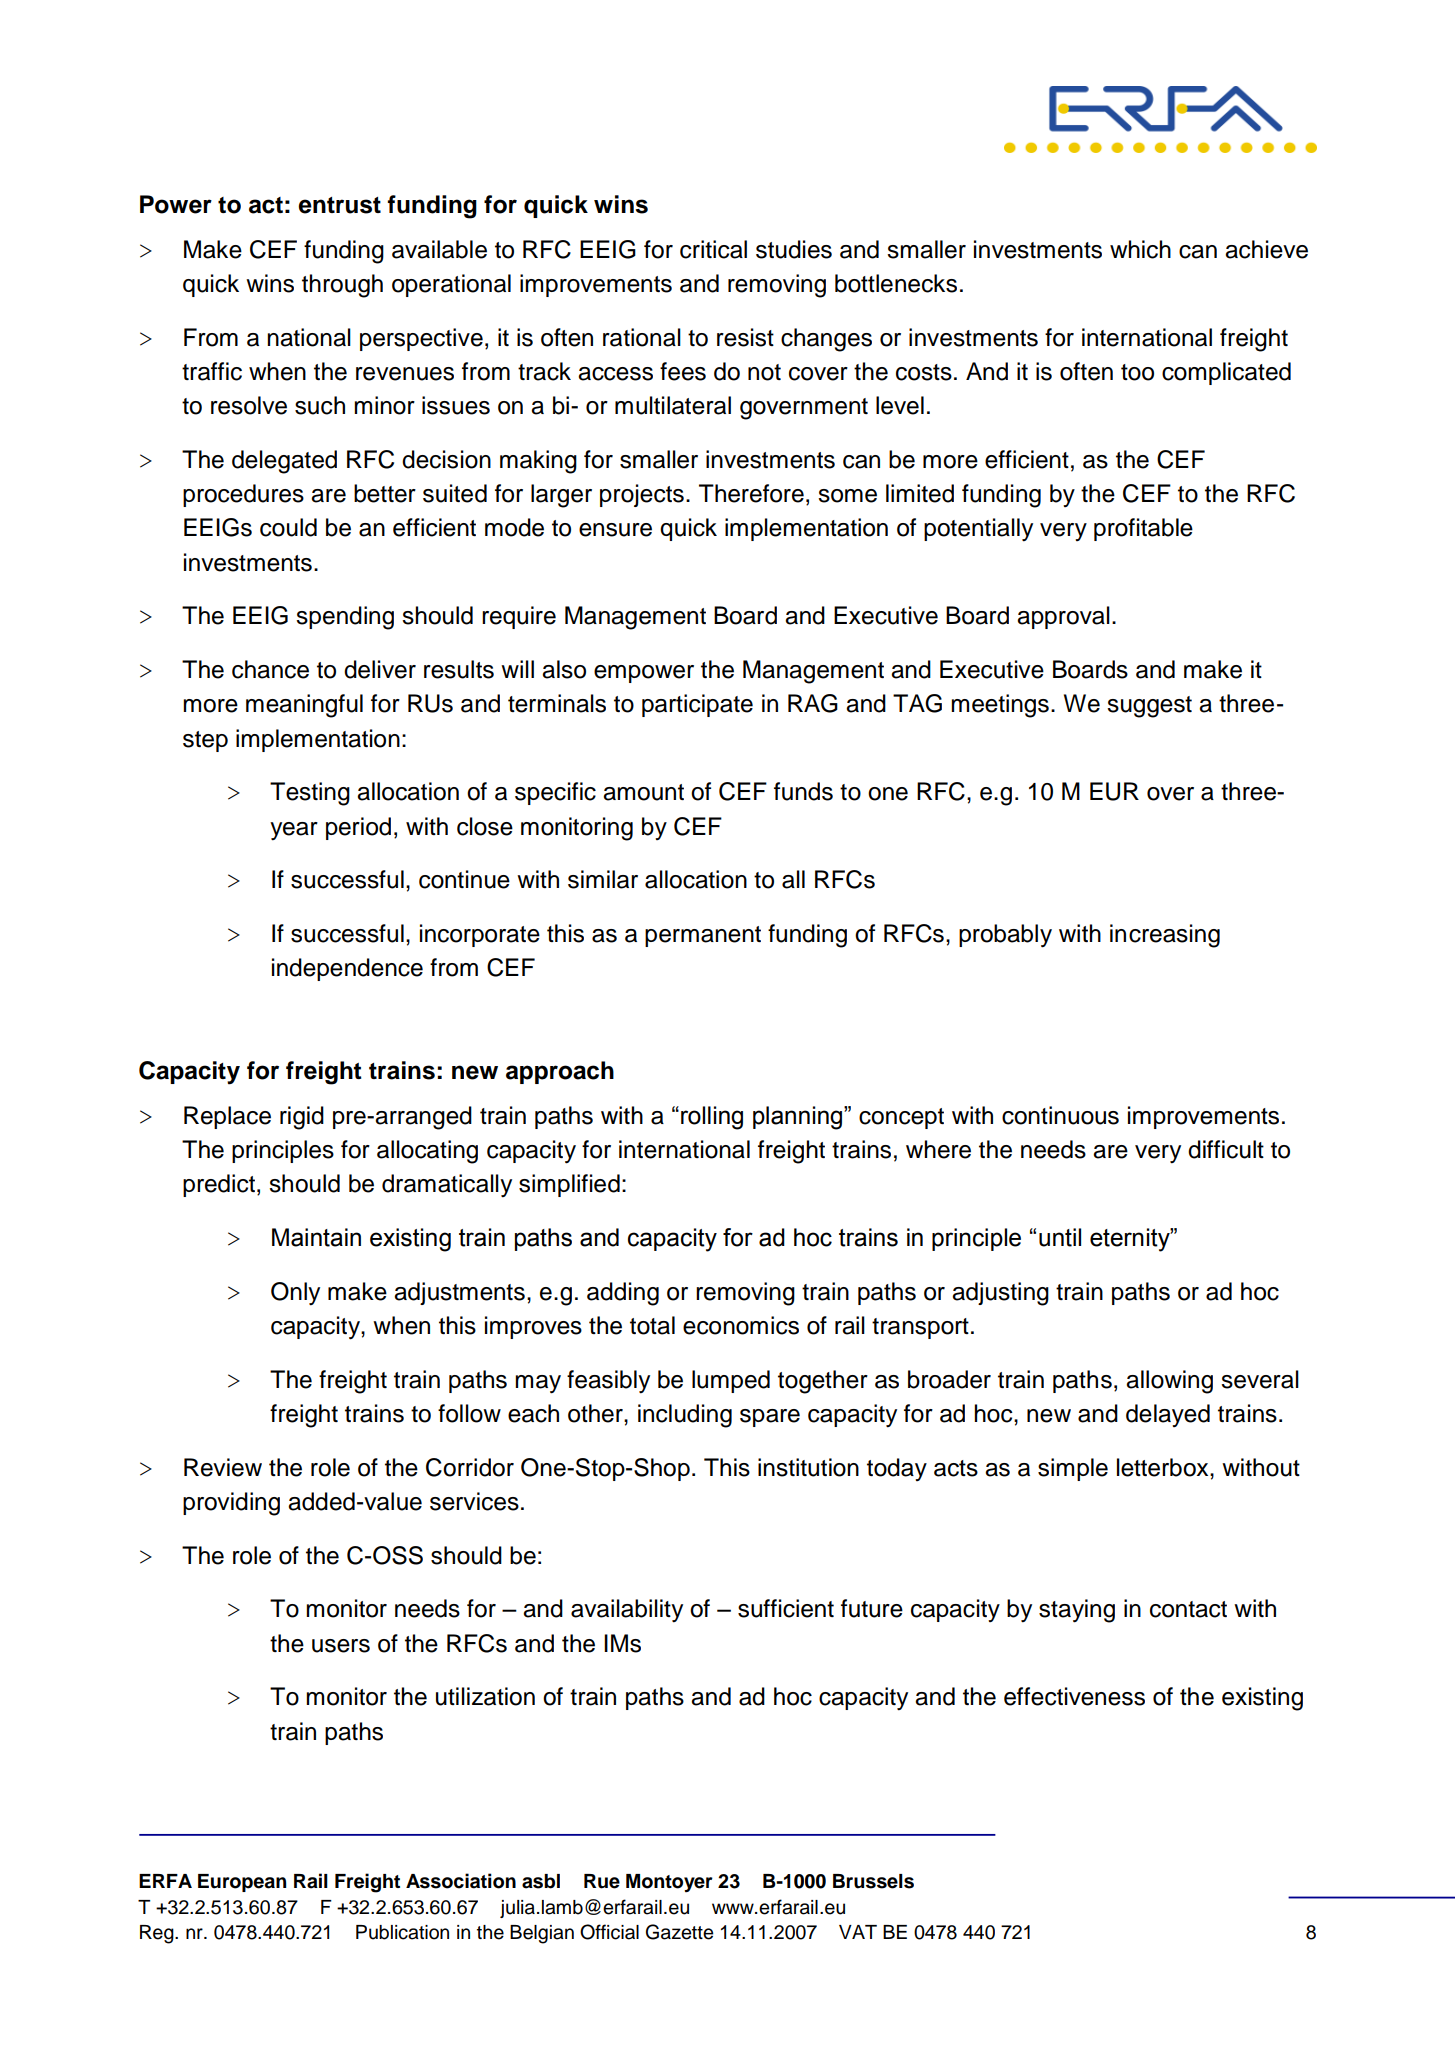  What do you see at coordinates (712, 1118) in the page?
I see `rolling` at bounding box center [712, 1118].
